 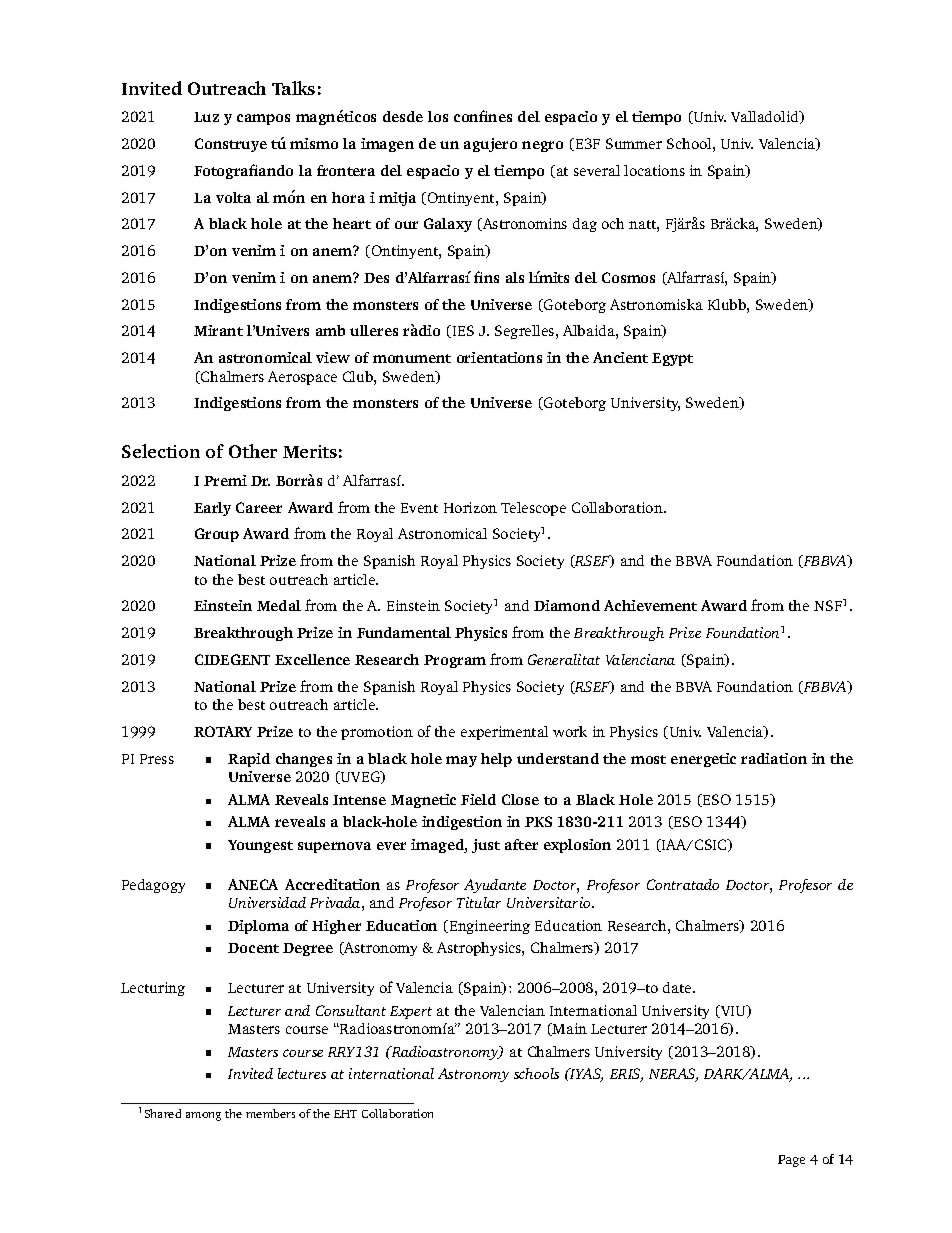 I want to click on Event, so click(x=419, y=508).
